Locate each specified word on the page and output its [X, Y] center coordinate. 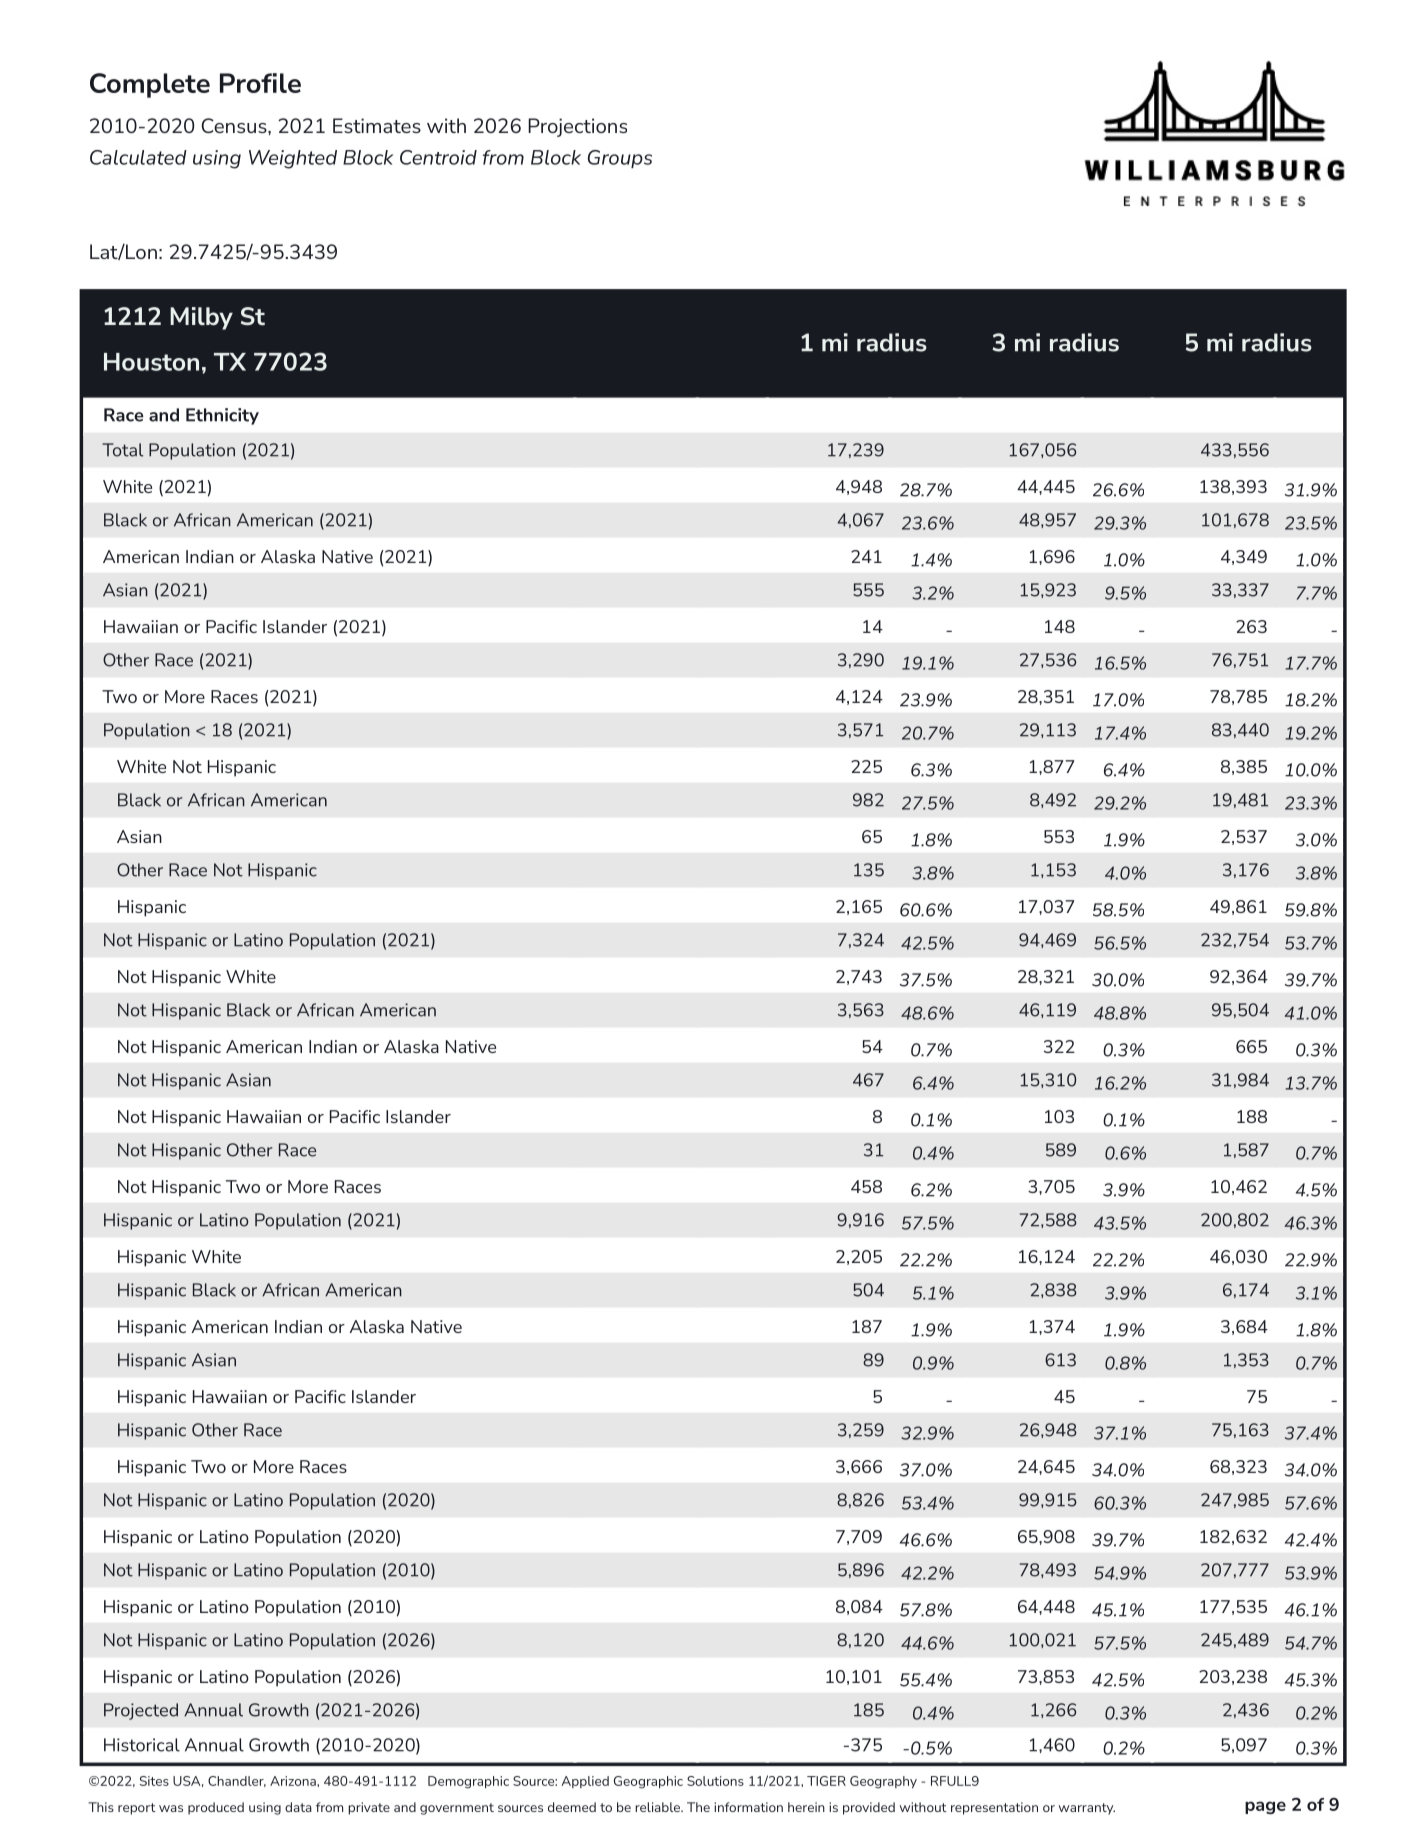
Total [122, 450]
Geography [883, 1782]
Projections [577, 127]
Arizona [294, 1781]
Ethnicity [222, 416]
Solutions [715, 1781]
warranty [1087, 1809]
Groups [620, 159]
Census [235, 125]
